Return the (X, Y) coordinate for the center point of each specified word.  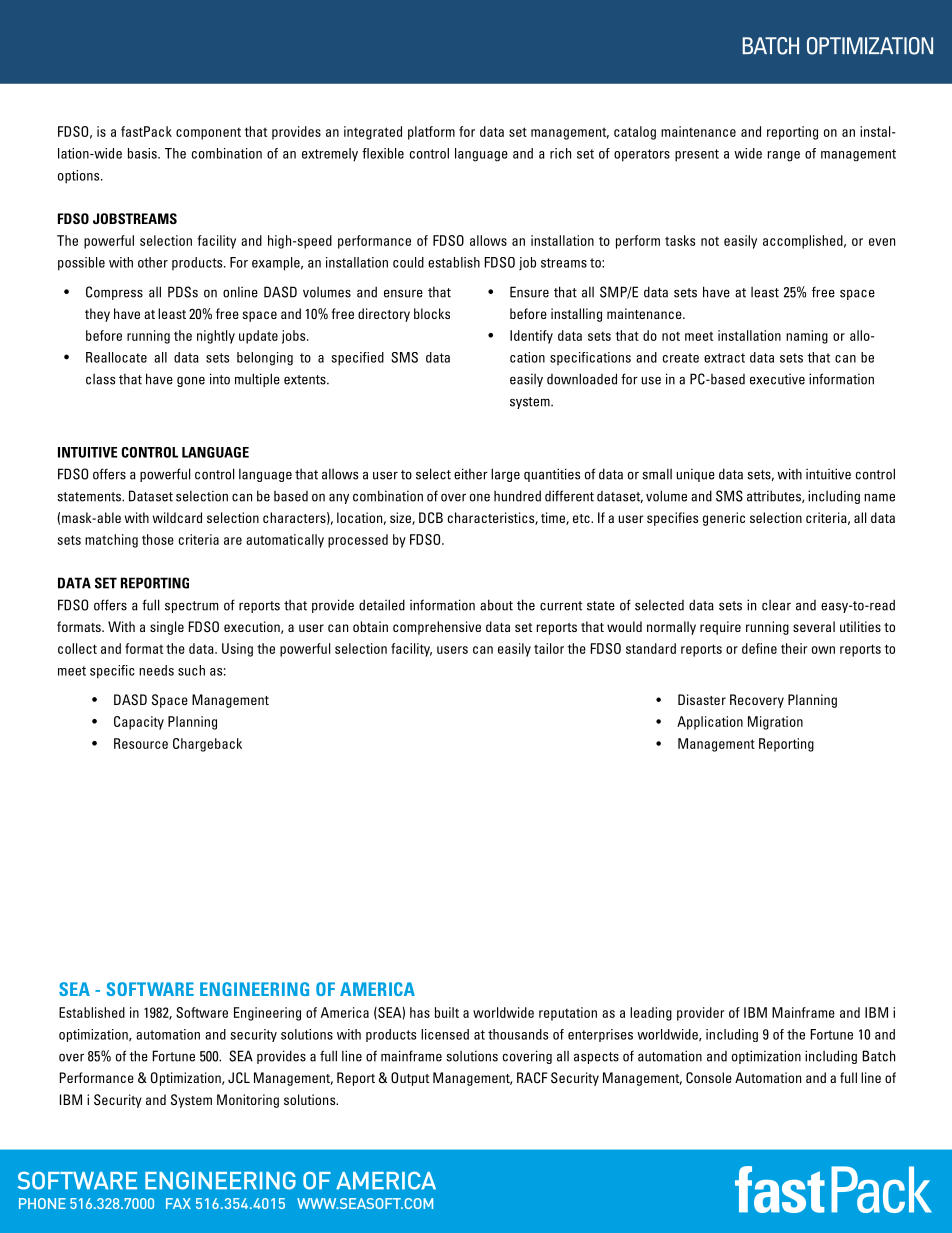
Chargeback (207, 745)
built (447, 1012)
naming (807, 337)
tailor (549, 648)
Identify (531, 337)
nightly (216, 337)
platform (431, 133)
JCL (239, 1078)
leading (651, 1014)
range (784, 156)
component (208, 134)
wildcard (177, 517)
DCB (431, 517)
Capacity (139, 723)
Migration (775, 723)
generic (724, 519)
